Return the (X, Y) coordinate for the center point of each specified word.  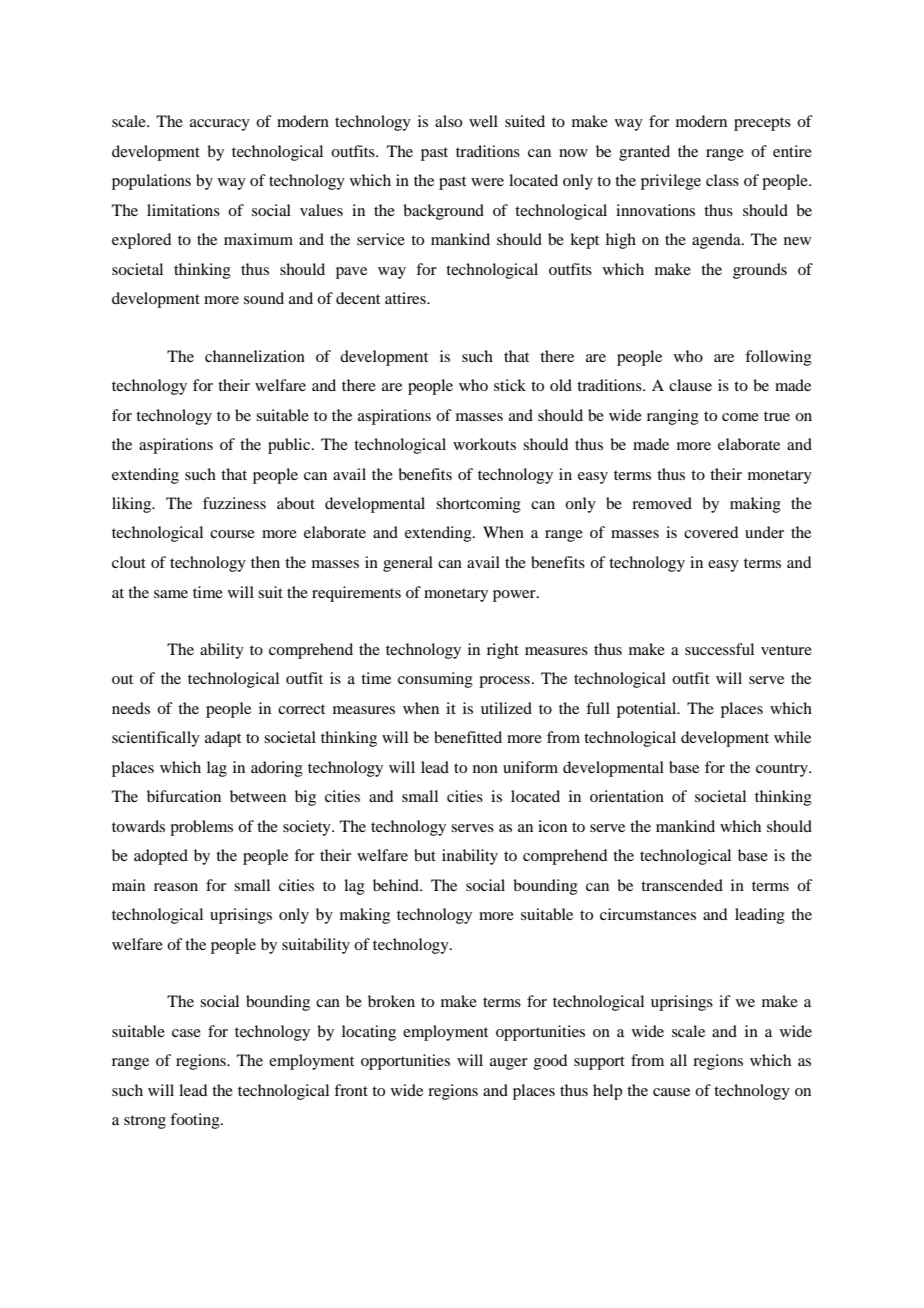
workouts (484, 444)
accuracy (220, 125)
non (485, 769)
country (783, 770)
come (740, 417)
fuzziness (234, 503)
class (722, 180)
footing (196, 1121)
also (448, 121)
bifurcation (184, 796)
